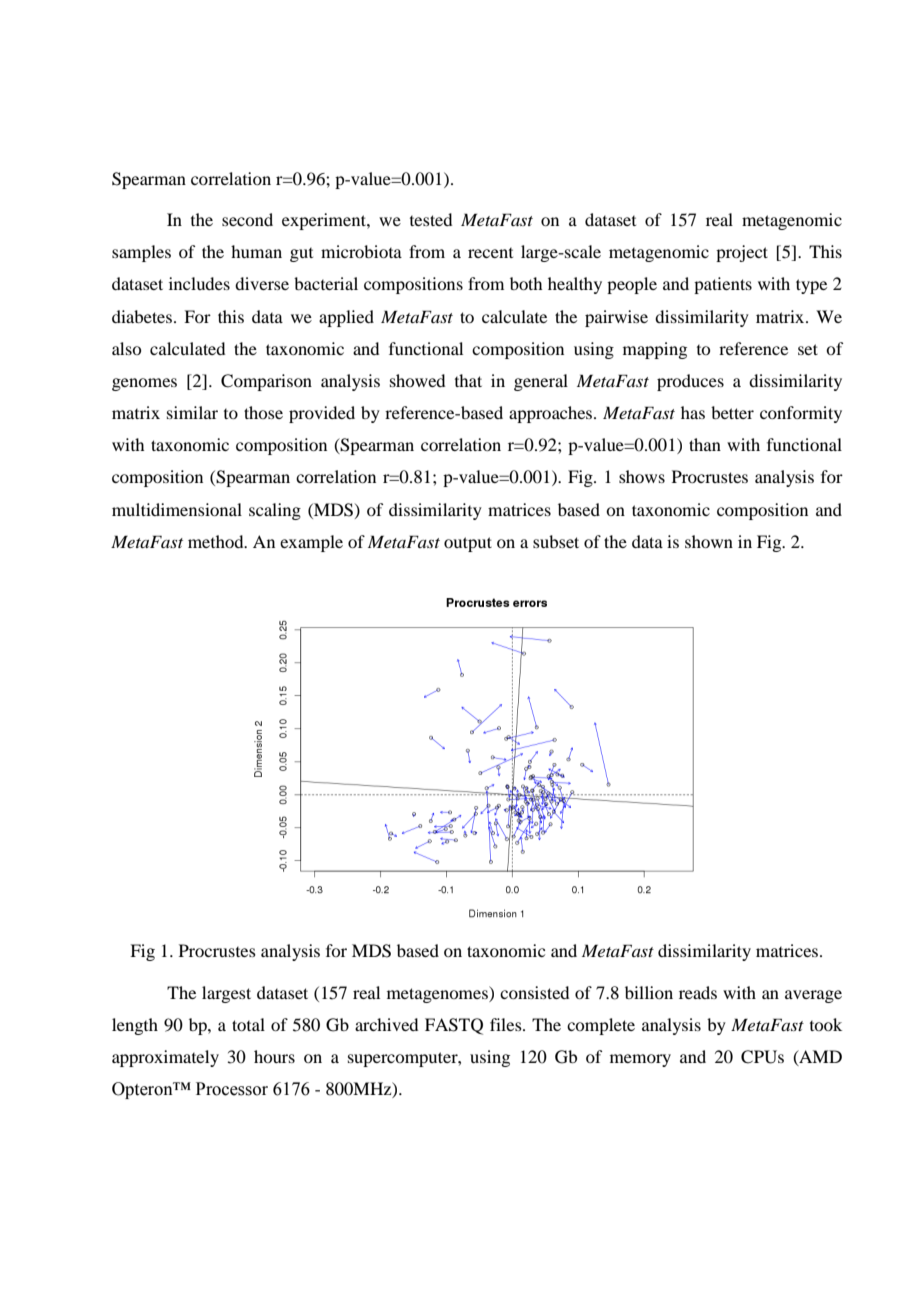 This page has width=924, height=1308. I want to click on subset, so click(556, 541).
